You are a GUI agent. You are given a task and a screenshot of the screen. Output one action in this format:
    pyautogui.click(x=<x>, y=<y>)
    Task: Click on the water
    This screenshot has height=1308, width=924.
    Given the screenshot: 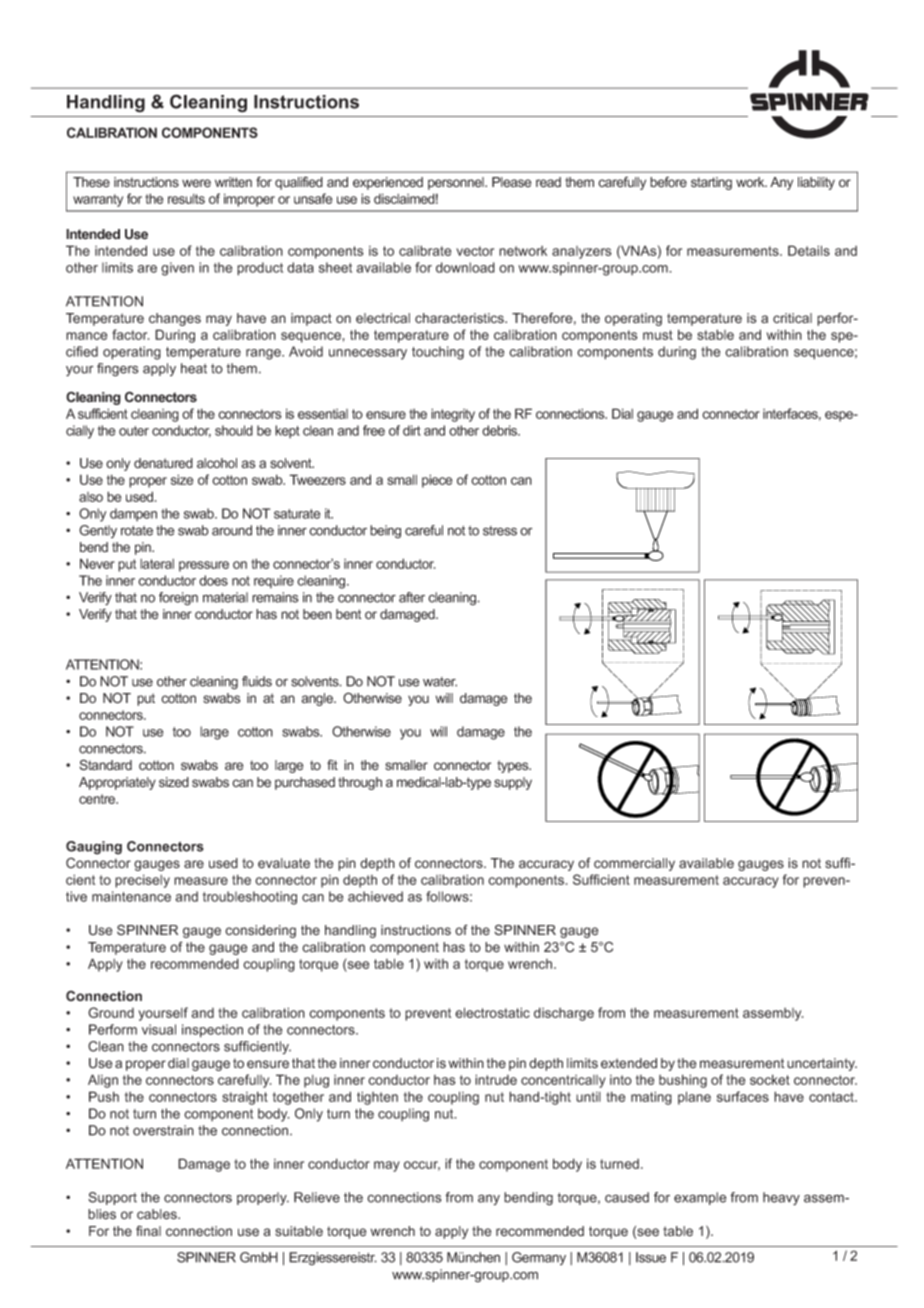 What is the action you would take?
    pyautogui.click(x=440, y=682)
